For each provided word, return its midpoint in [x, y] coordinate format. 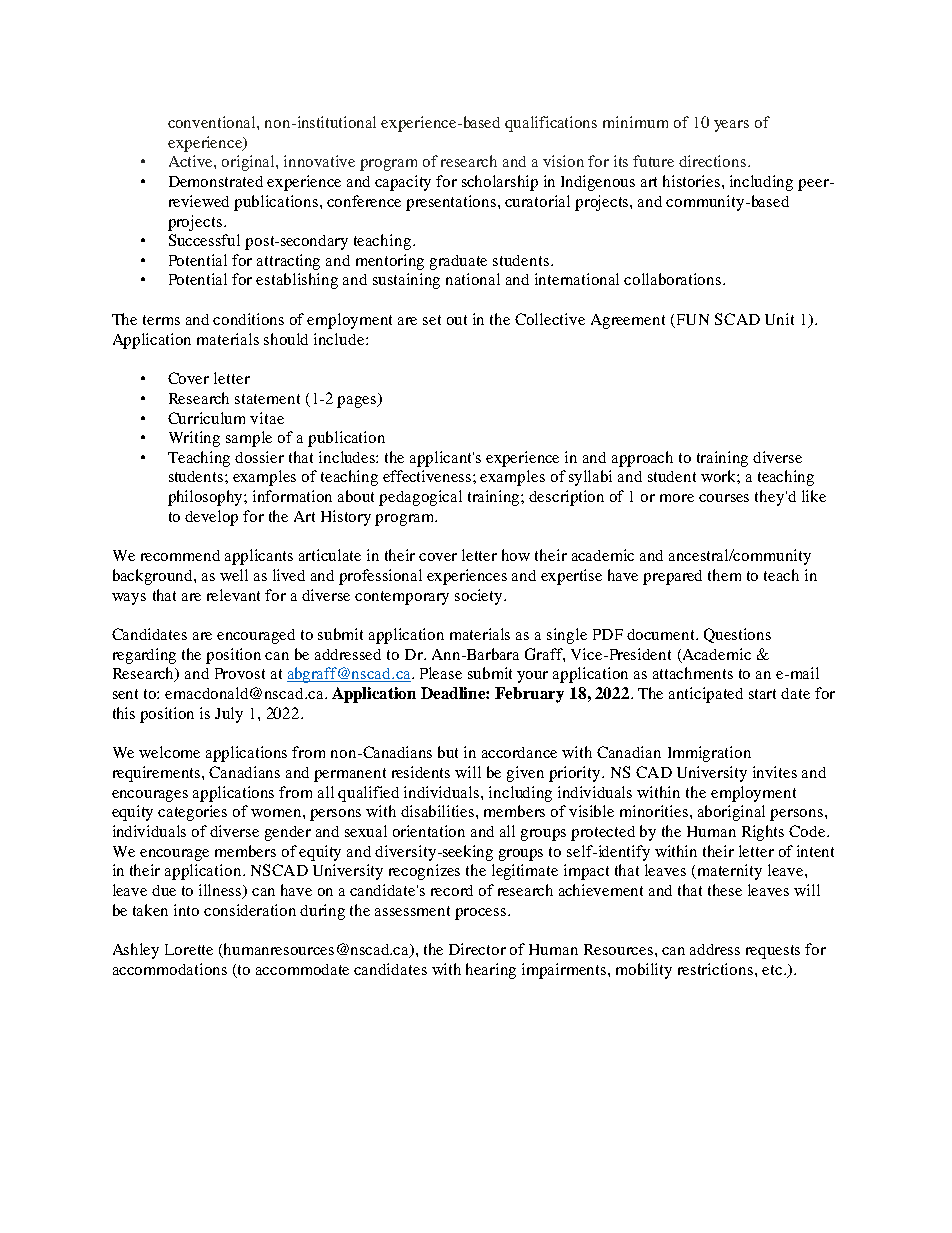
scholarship [500, 183]
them [724, 575]
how [516, 555]
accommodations [170, 969]
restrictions [717, 969]
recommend [180, 555]
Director [477, 949]
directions [714, 161]
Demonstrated [216, 181]
